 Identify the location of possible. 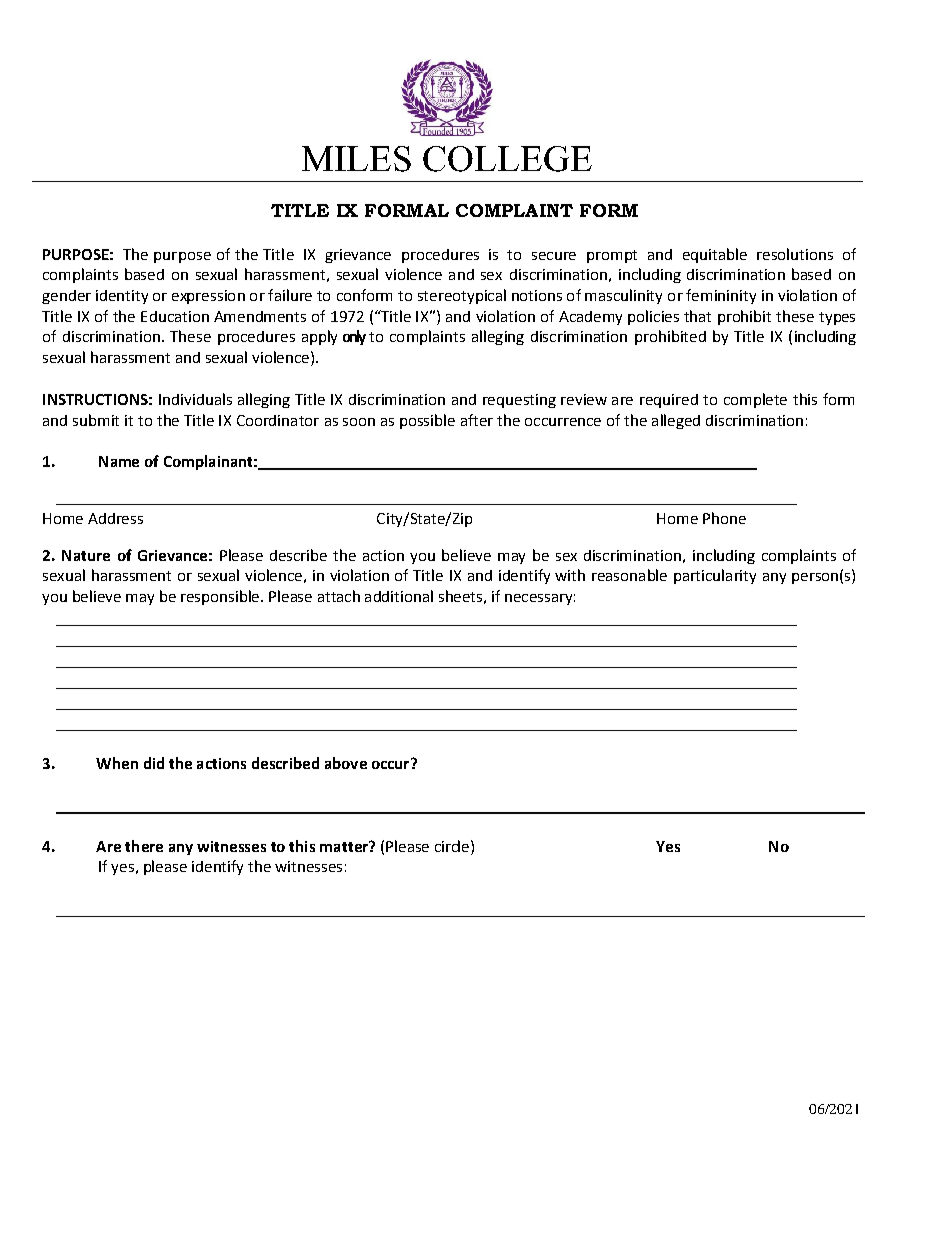
(427, 421).
